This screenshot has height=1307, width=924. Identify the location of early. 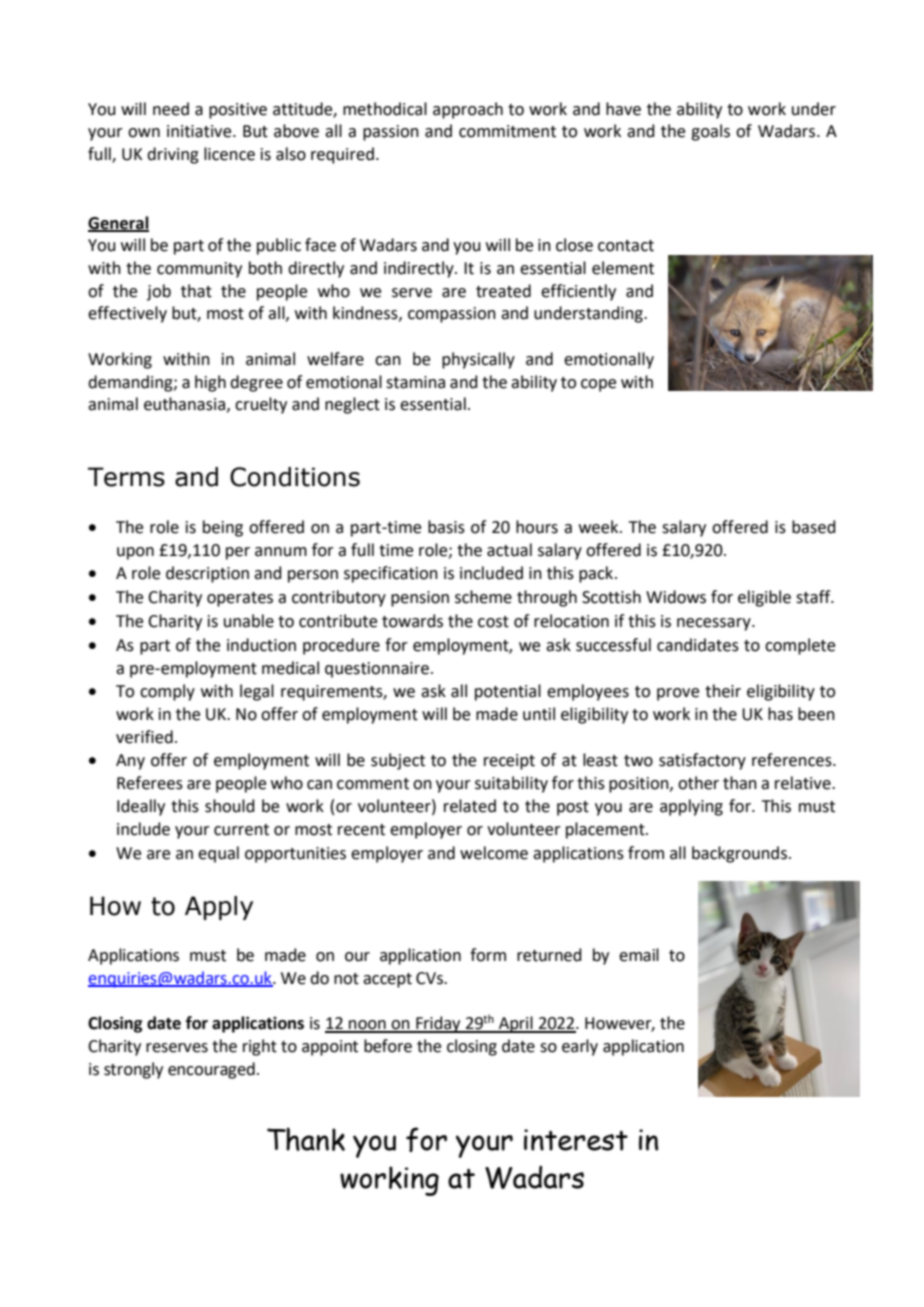
(580, 1047).
